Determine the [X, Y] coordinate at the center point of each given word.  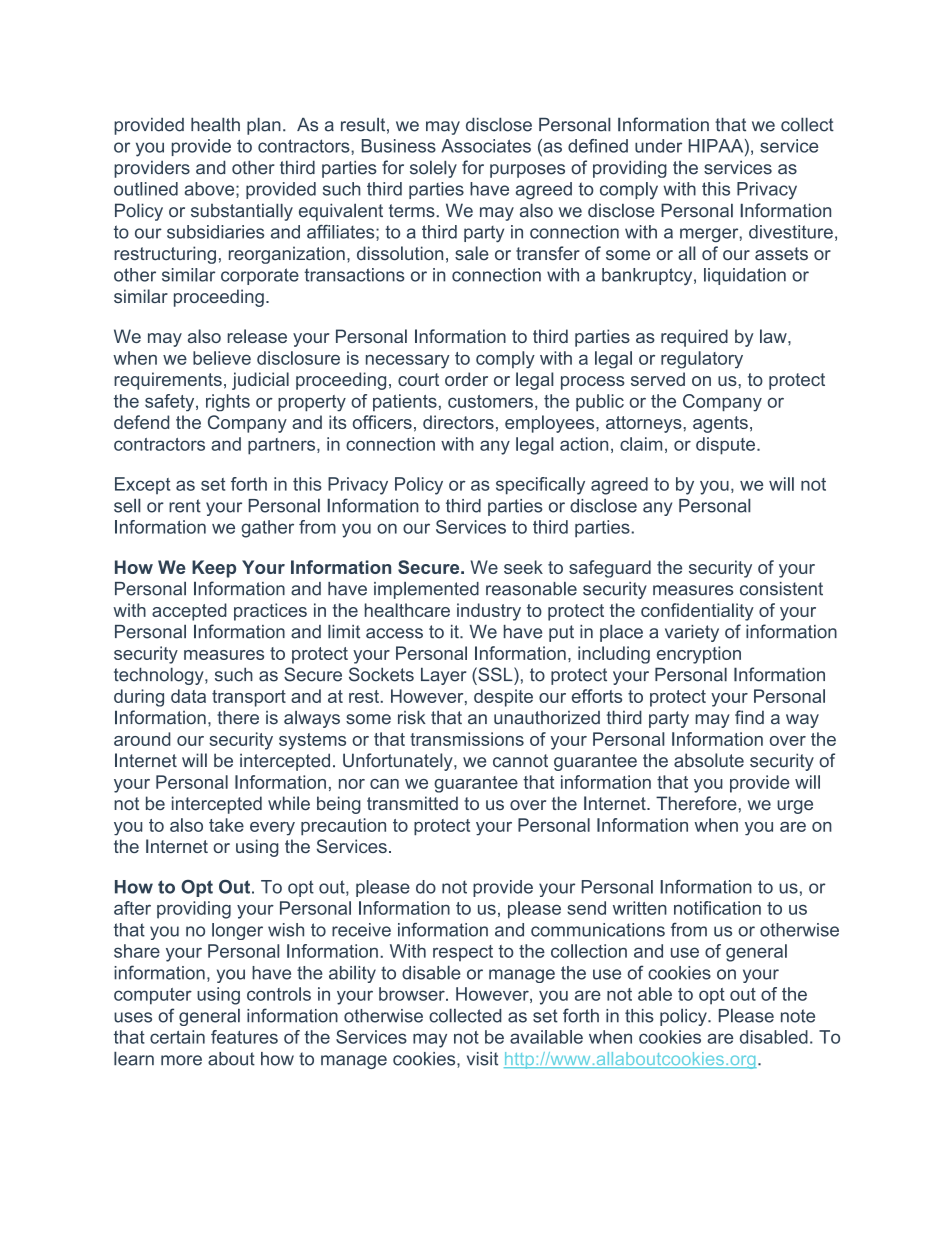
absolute [709, 760]
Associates [486, 146]
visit [482, 1059]
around [142, 739]
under [658, 146]
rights [228, 403]
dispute [725, 446]
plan [264, 126]
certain [177, 1037]
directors [458, 422]
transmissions [467, 739]
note [798, 1016]
